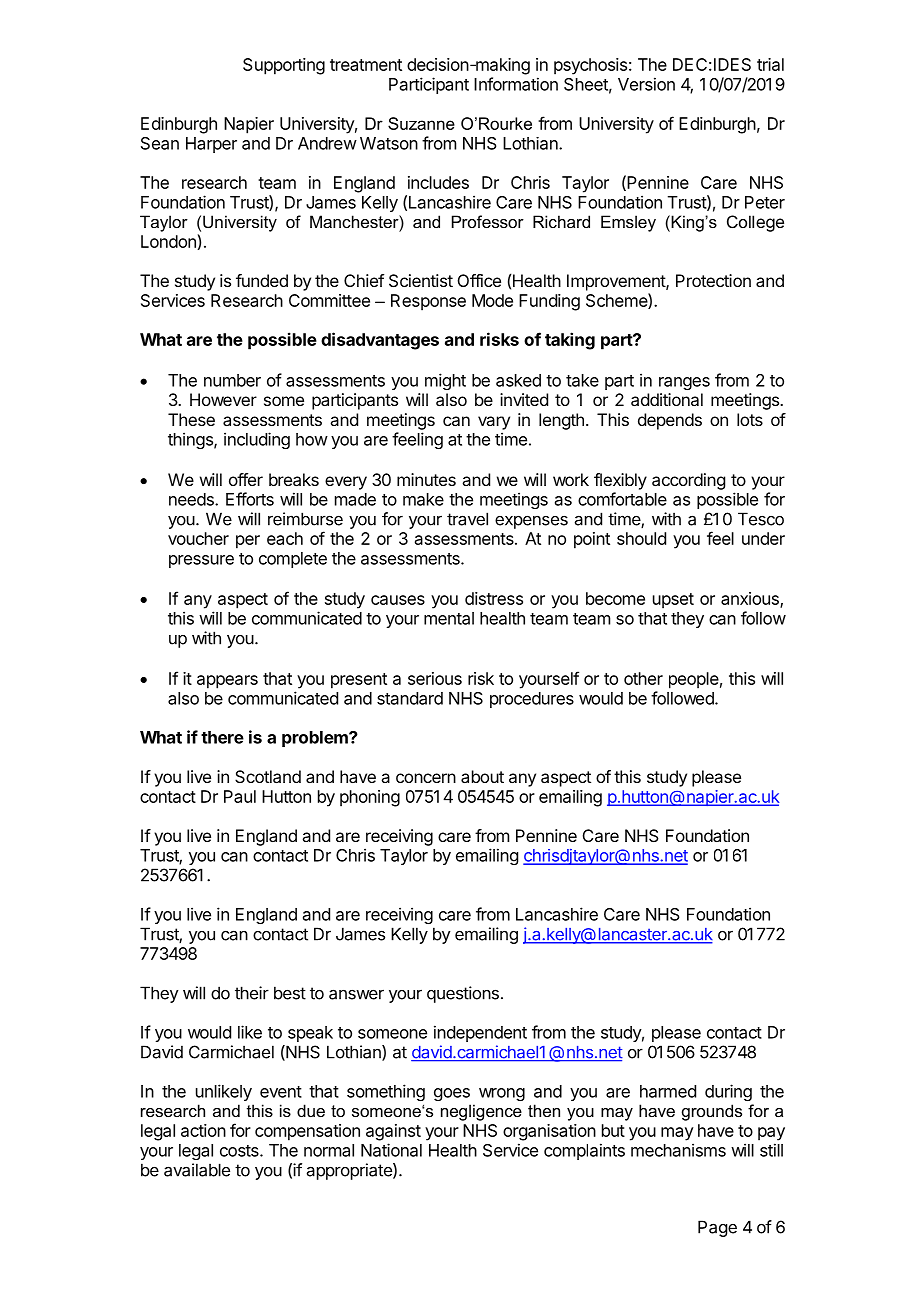  I want to click on Suzanne, so click(421, 123).
